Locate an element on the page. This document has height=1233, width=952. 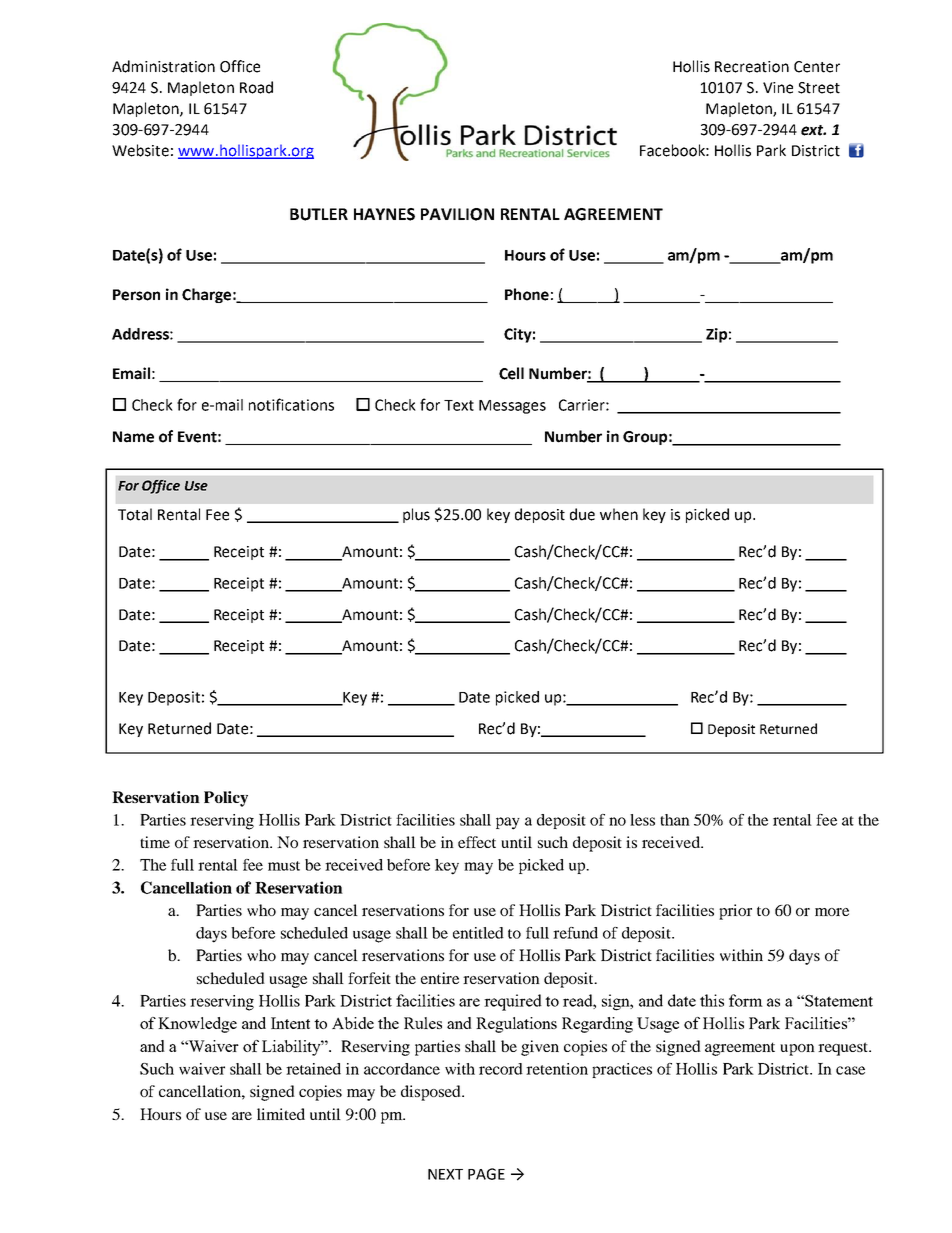
PAVILION is located at coordinates (457, 214).
